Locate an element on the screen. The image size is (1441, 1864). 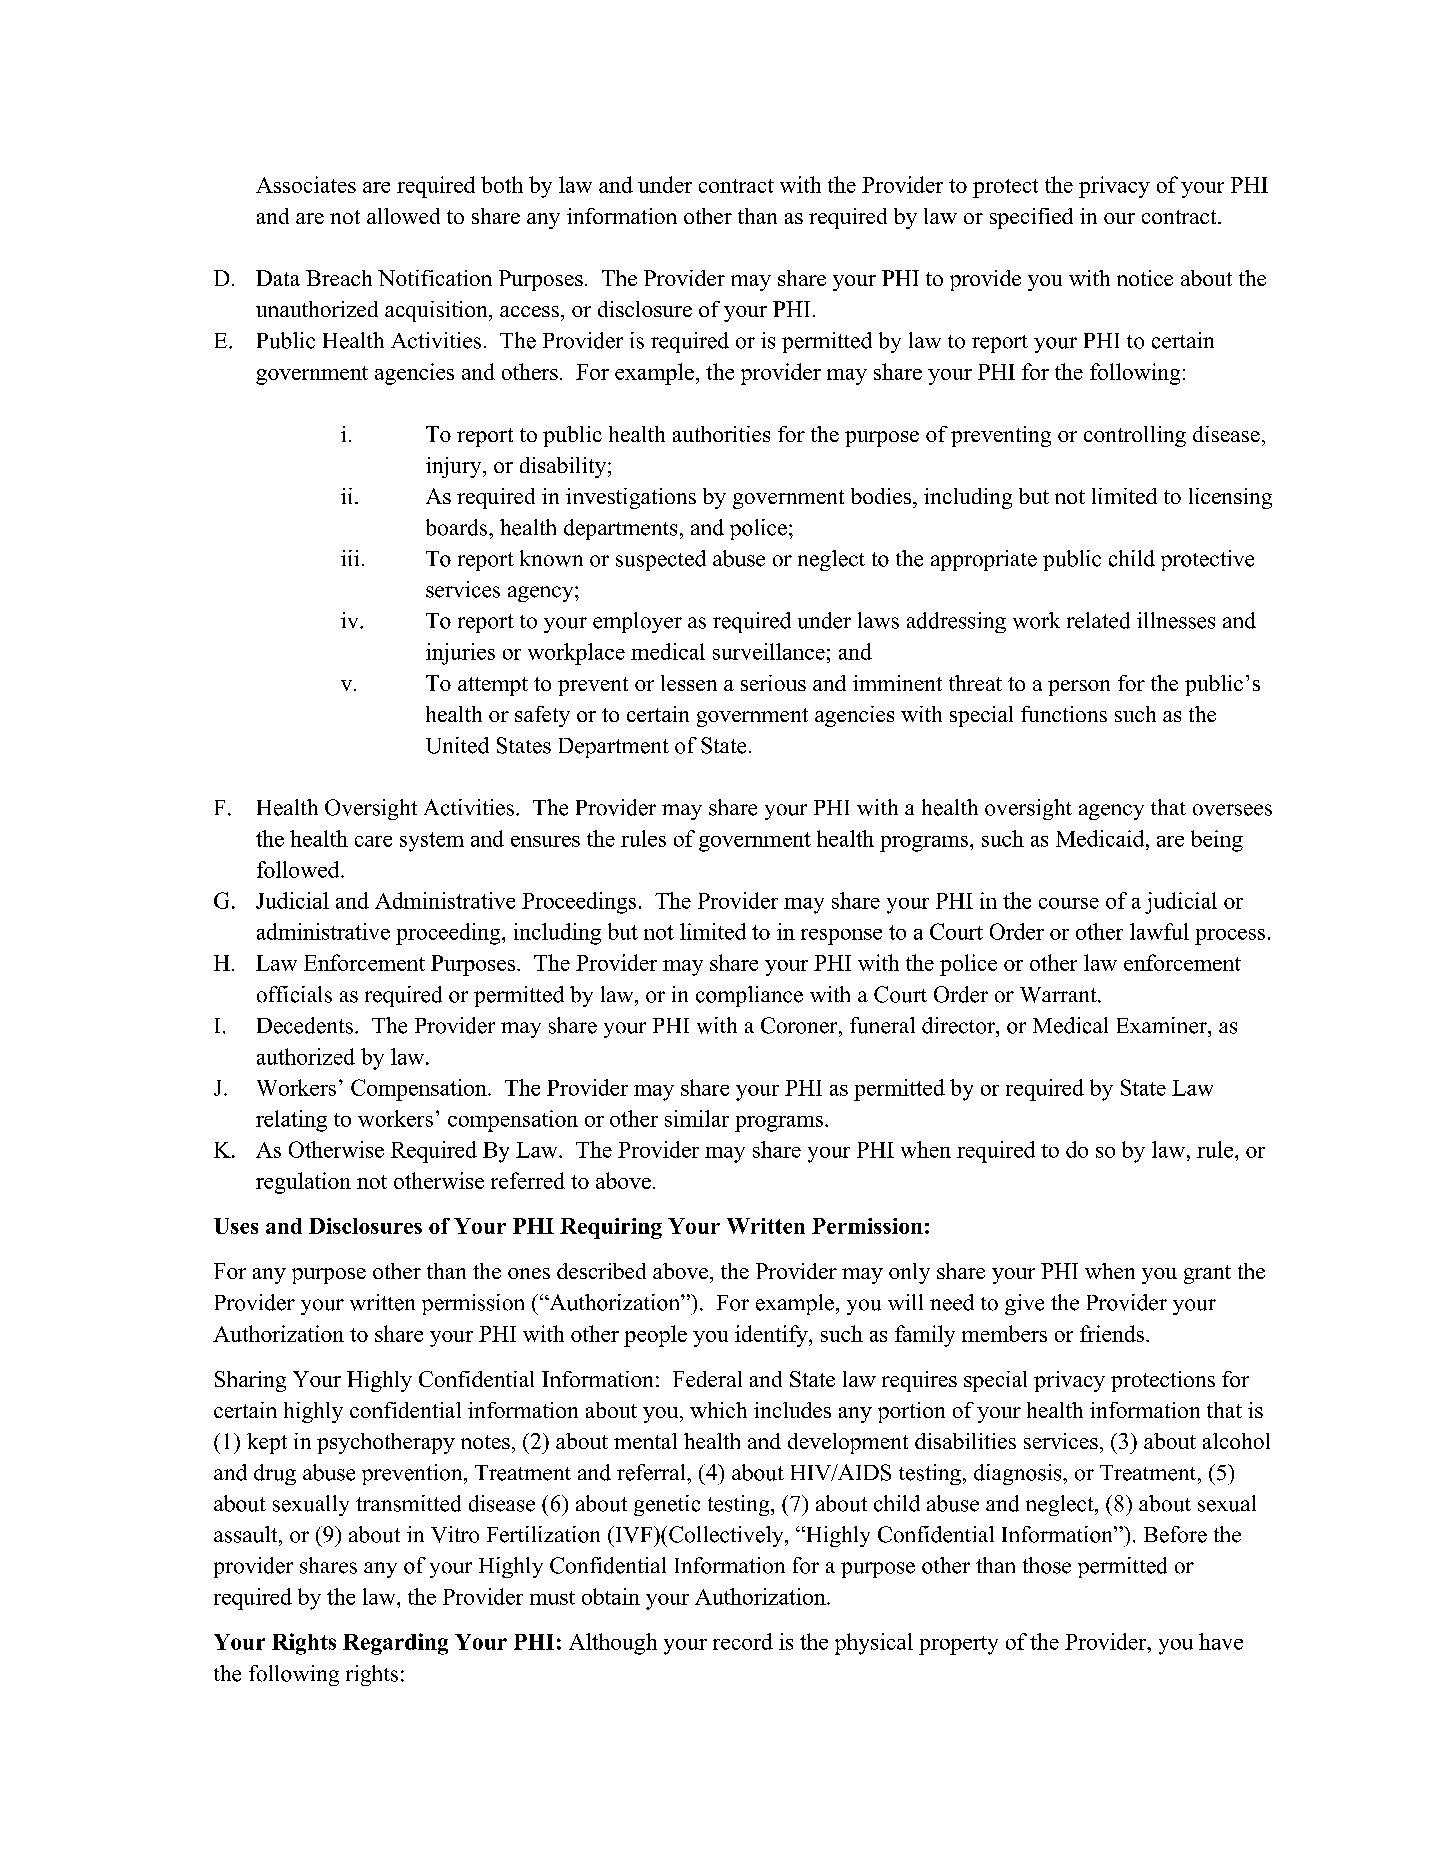
suspected is located at coordinates (661, 560).
